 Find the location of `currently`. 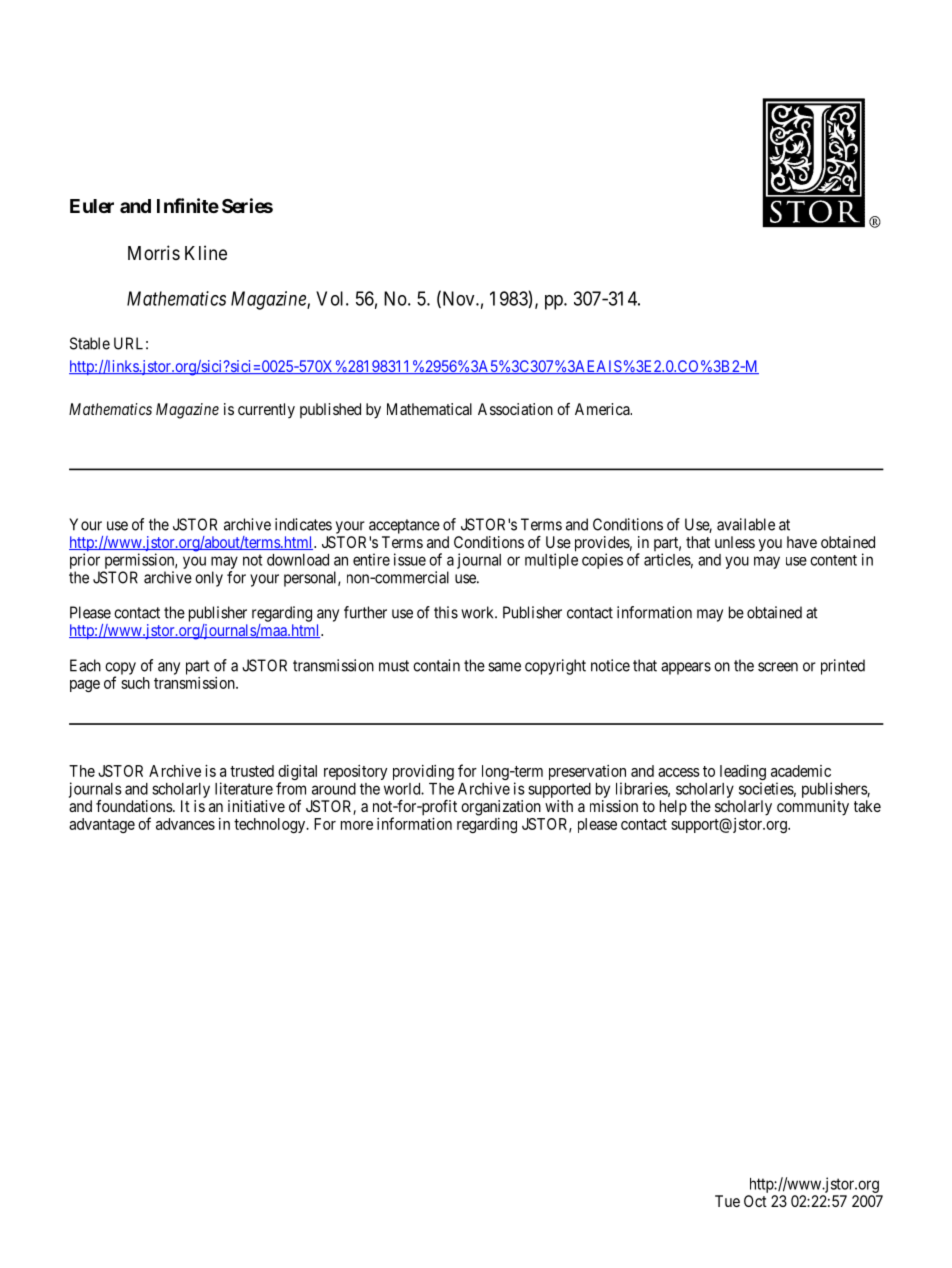

currently is located at coordinates (266, 411).
